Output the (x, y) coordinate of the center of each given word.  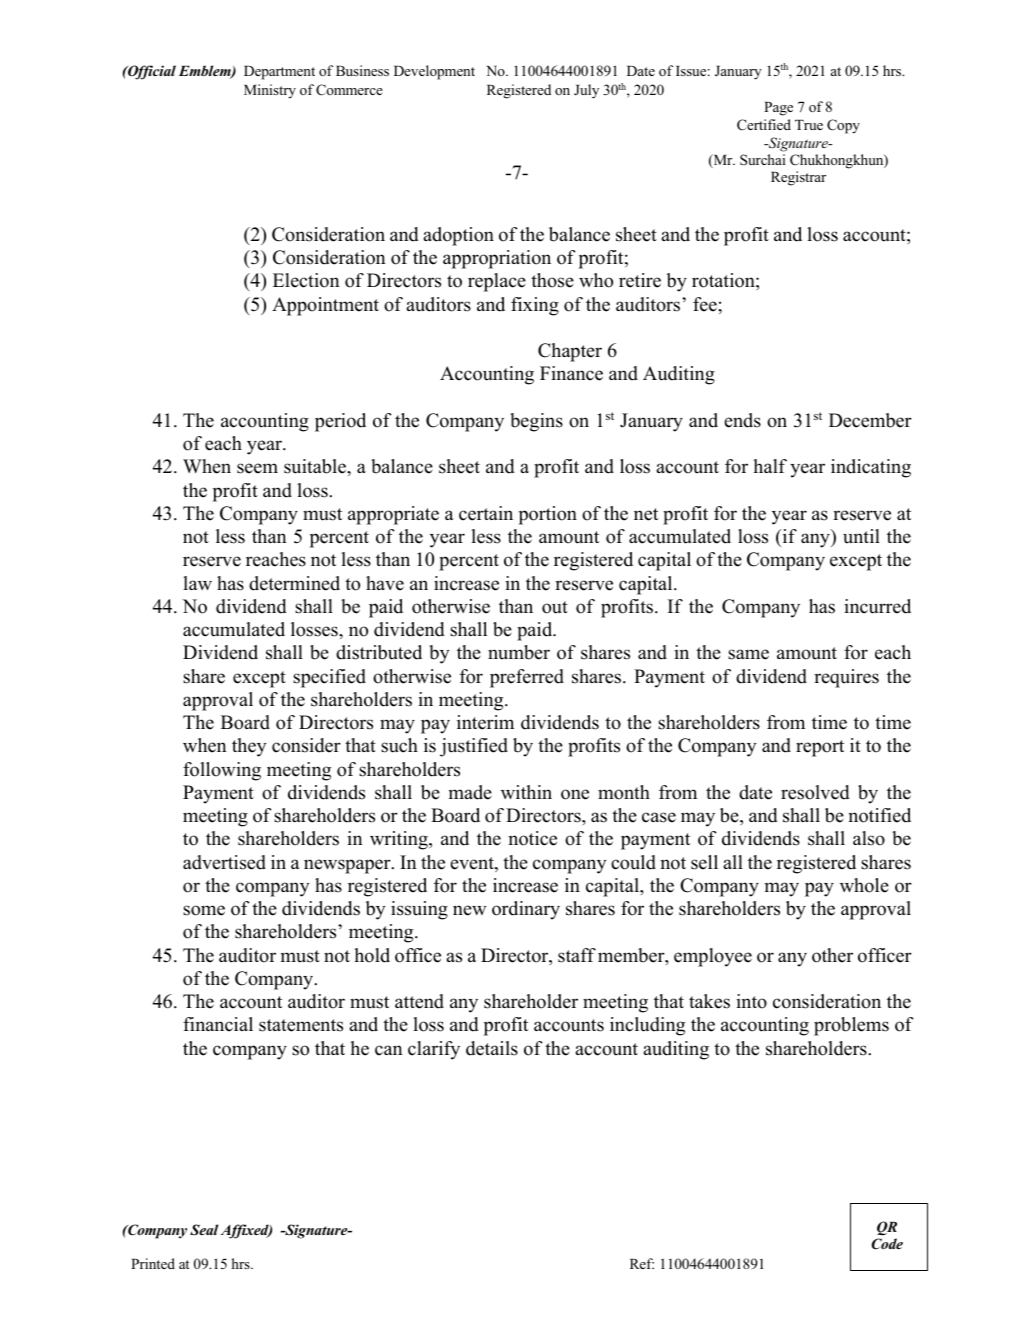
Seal (204, 1230)
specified (329, 678)
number (519, 652)
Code (887, 1244)
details (492, 1048)
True (809, 125)
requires (846, 678)
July (586, 91)
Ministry (270, 91)
